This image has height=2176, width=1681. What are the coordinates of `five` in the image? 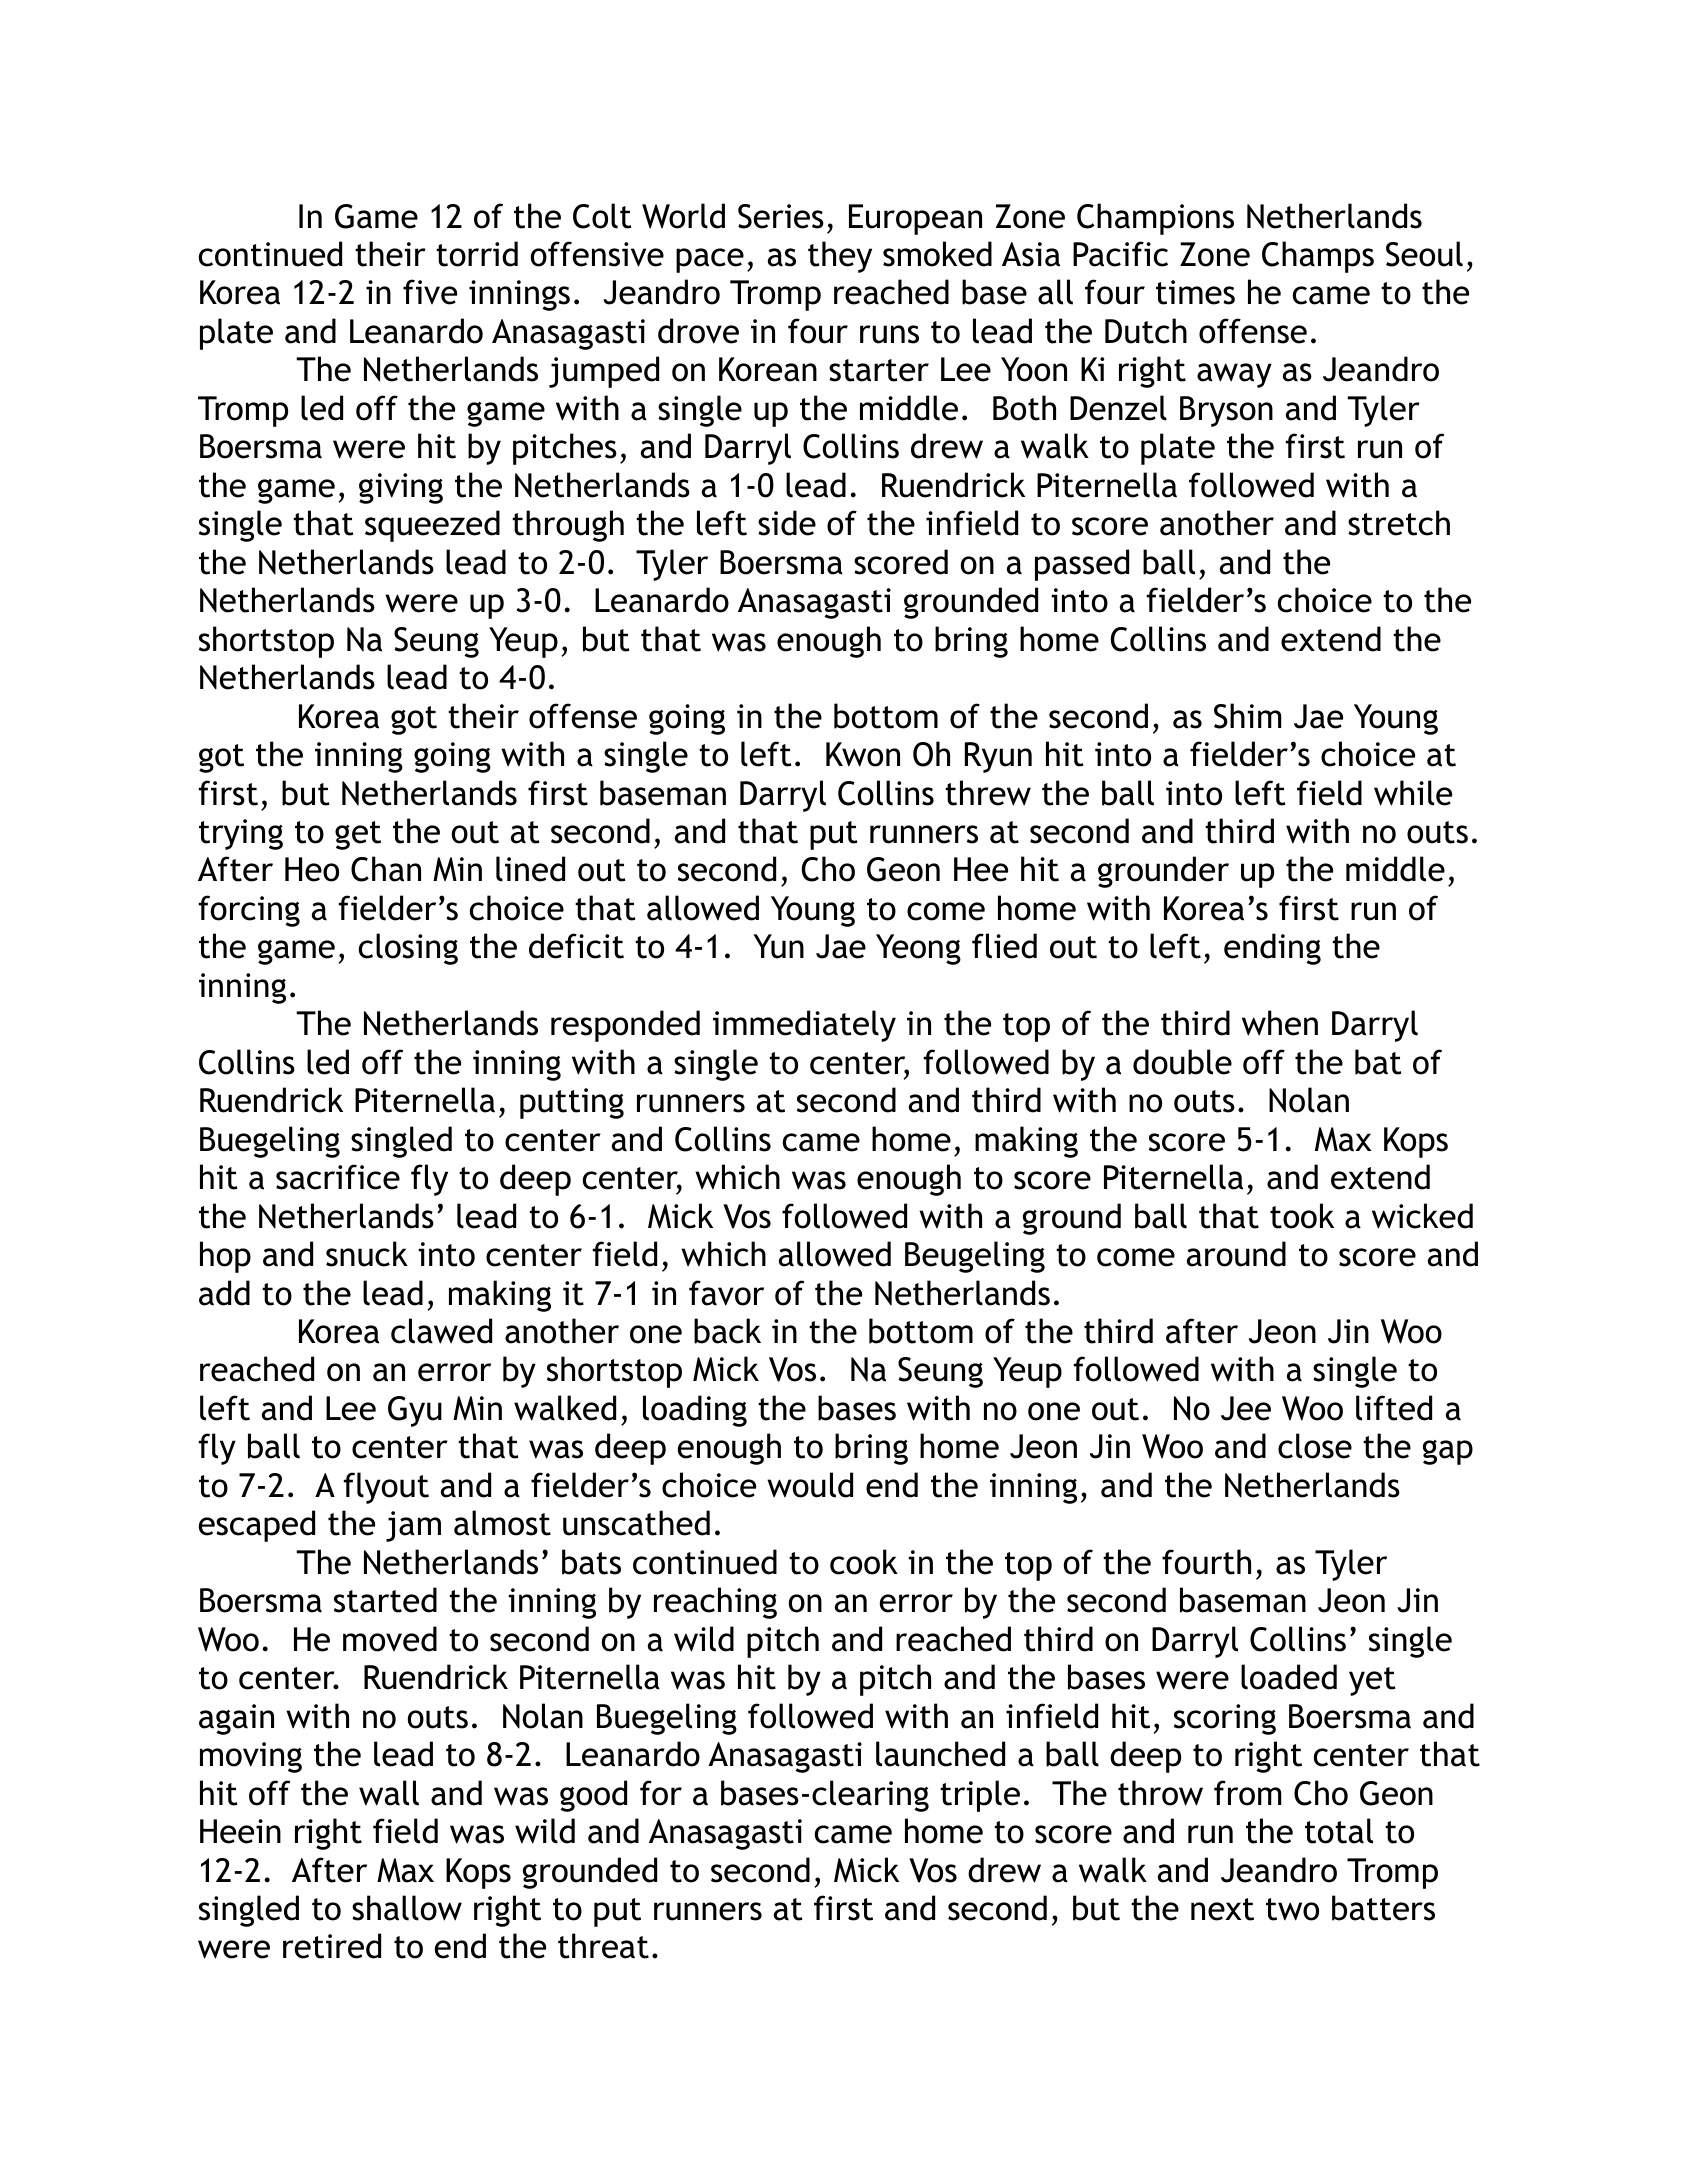 It's located at (430, 292).
